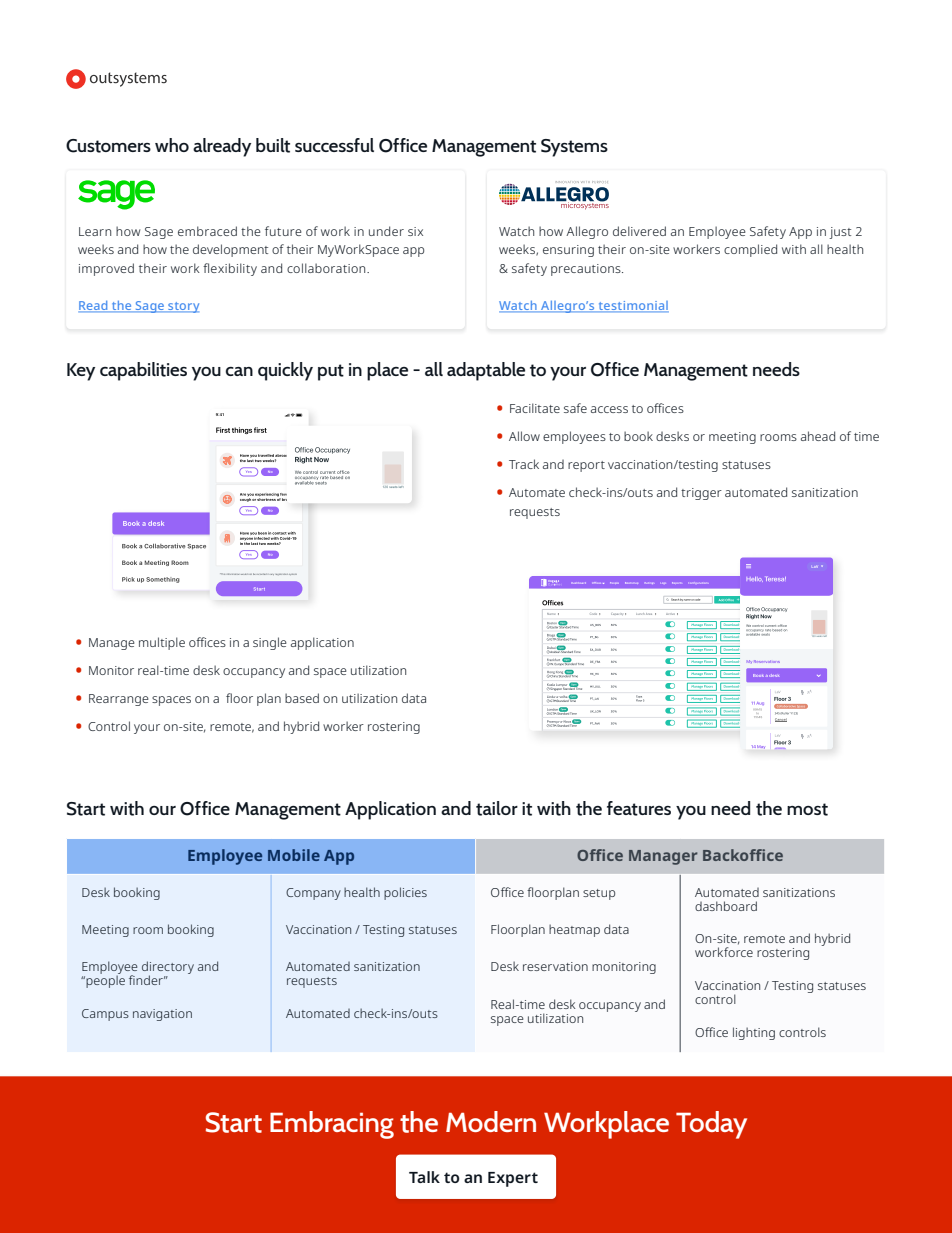  I want to click on ahead, so click(818, 436).
